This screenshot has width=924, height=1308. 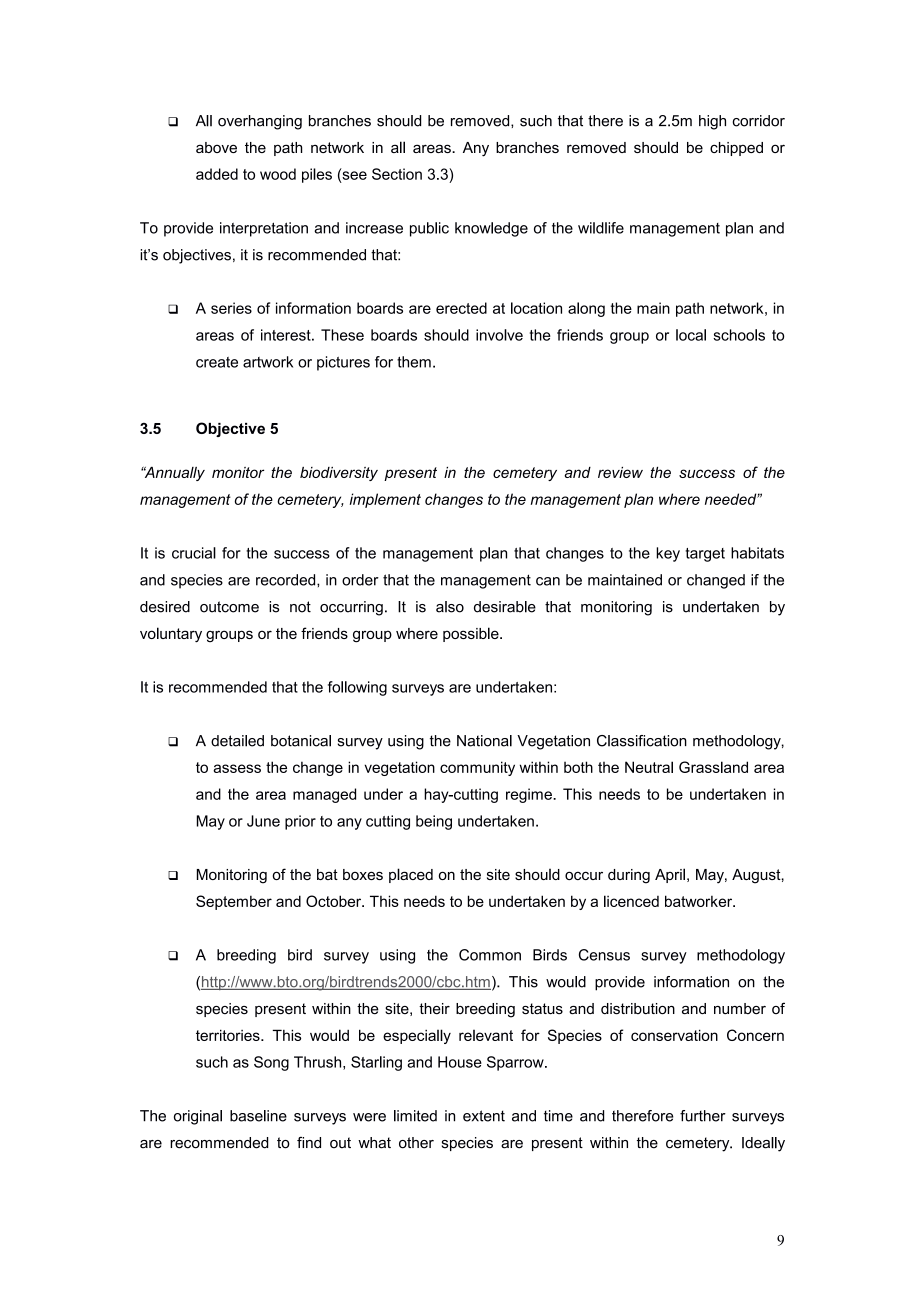 What do you see at coordinates (397, 174) in the screenshot?
I see `Section` at bounding box center [397, 174].
